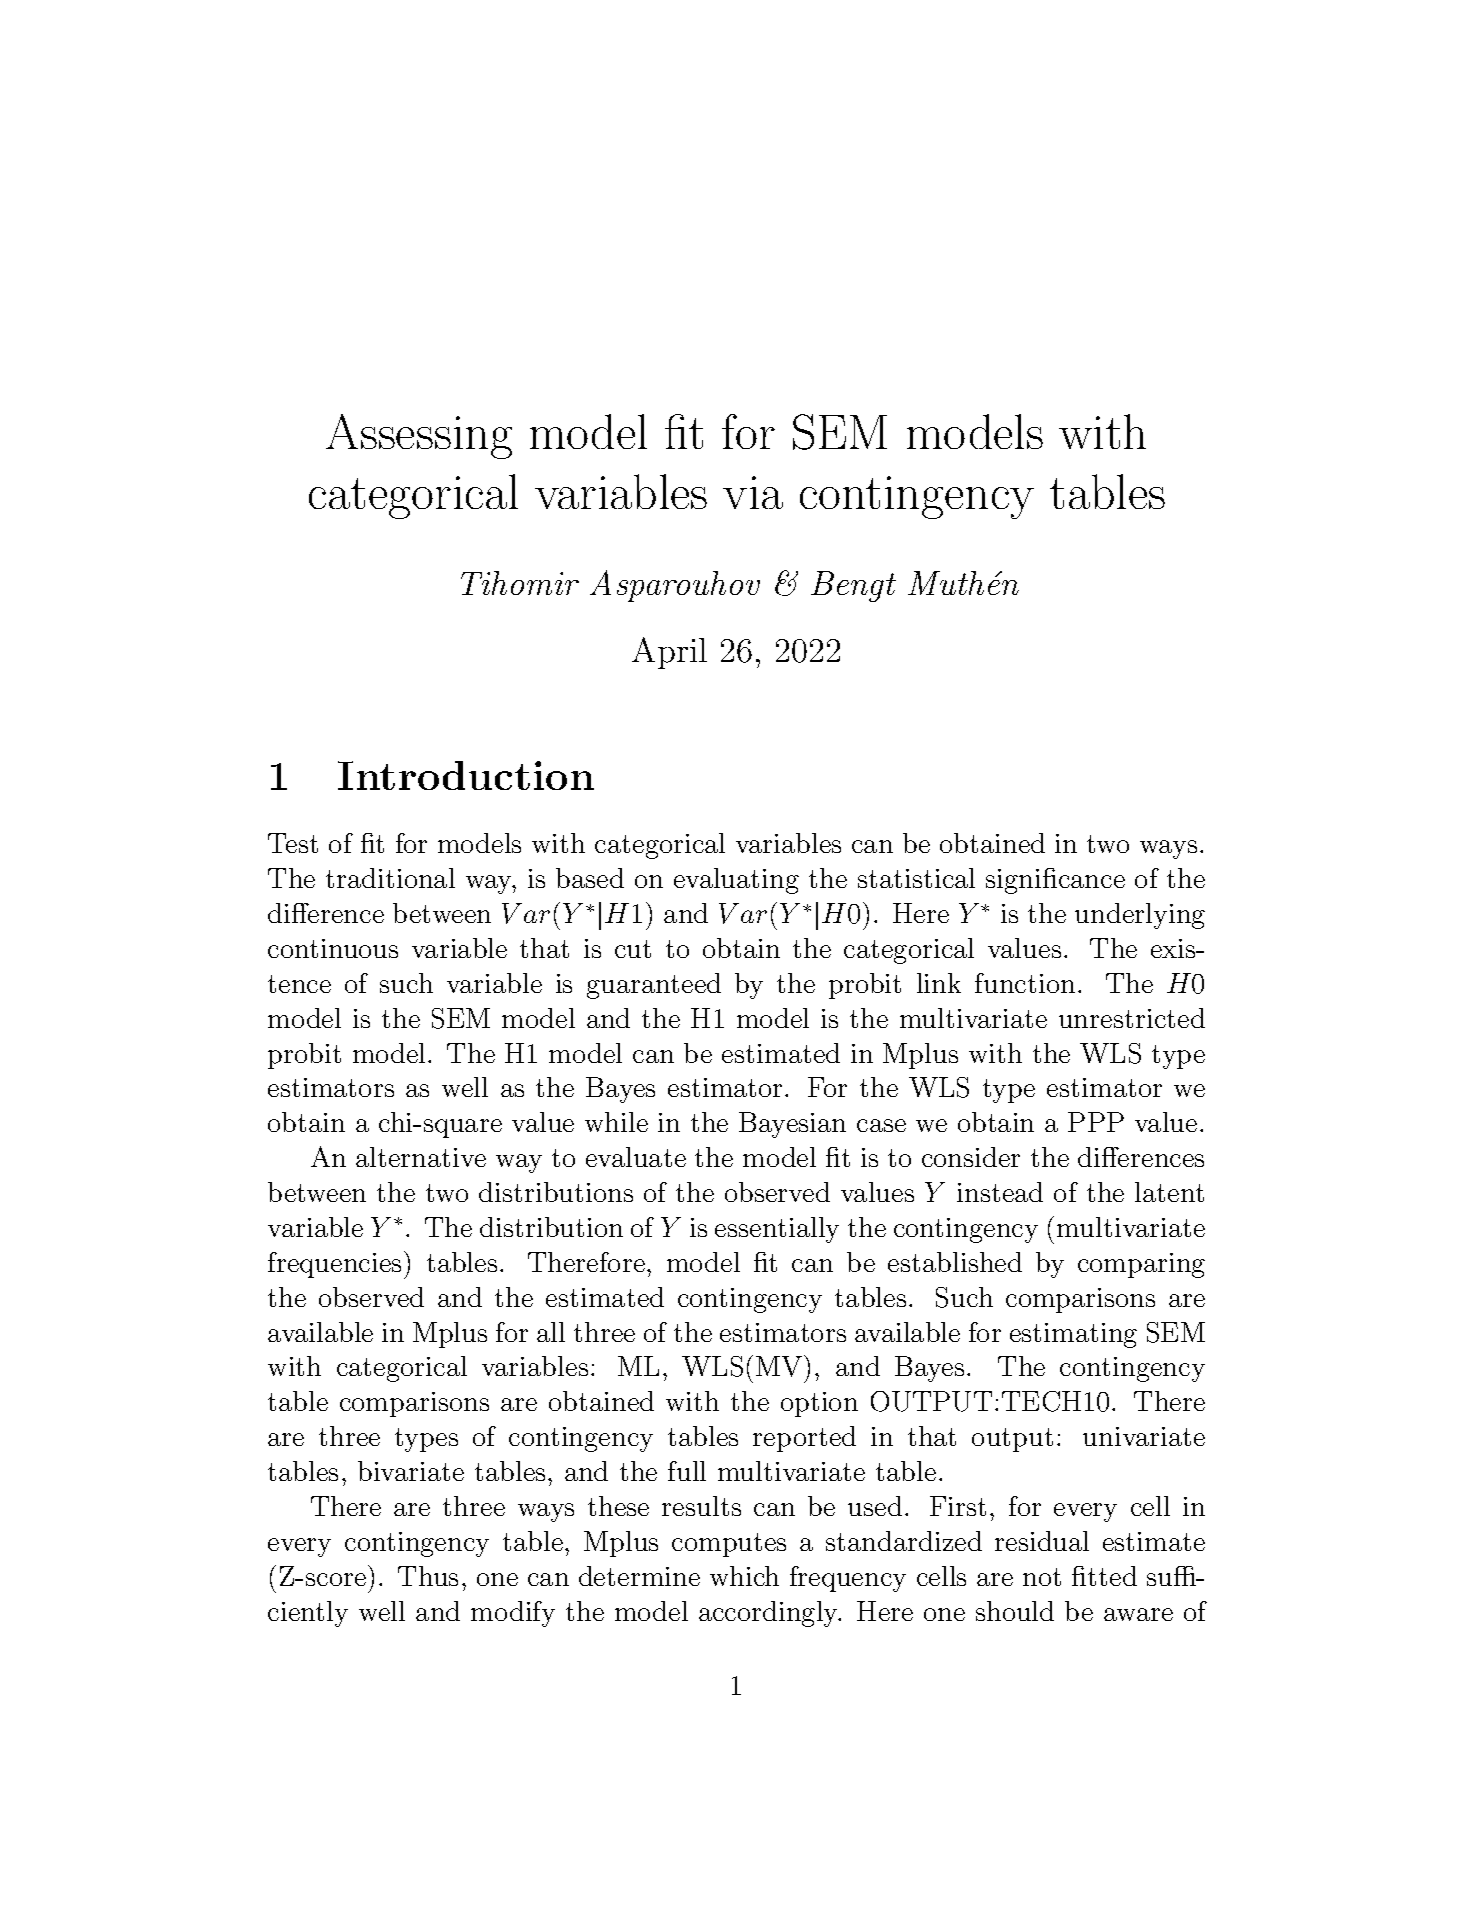 Image resolution: width=1478 pixels, height=1912 pixels. What do you see at coordinates (1000, 1192) in the document?
I see `instead` at bounding box center [1000, 1192].
